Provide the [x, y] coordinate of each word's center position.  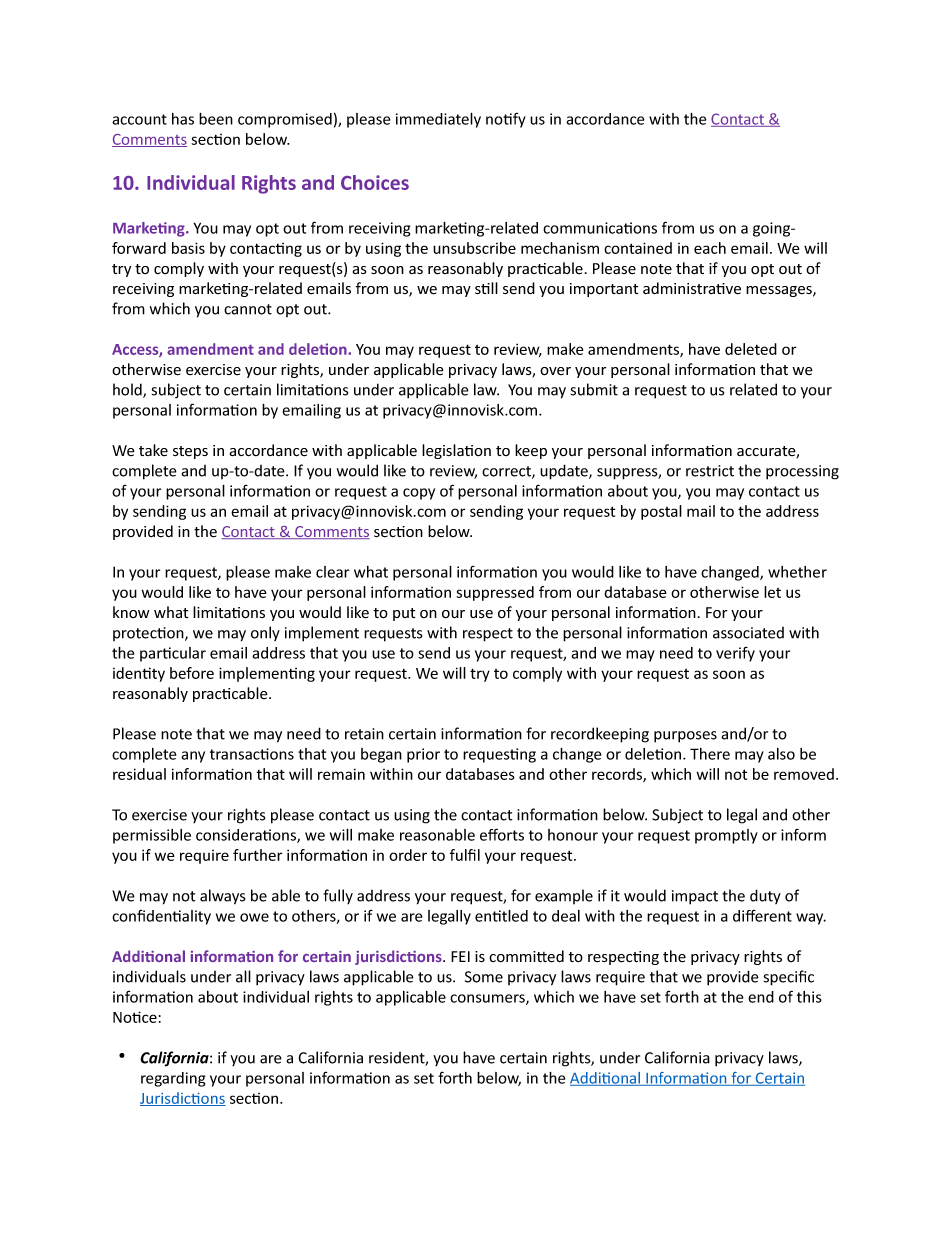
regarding [173, 1079]
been [216, 119]
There [710, 754]
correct [507, 472]
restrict [710, 471]
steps [190, 452]
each [710, 248]
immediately [438, 120]
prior [423, 755]
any [193, 757]
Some [484, 977]
